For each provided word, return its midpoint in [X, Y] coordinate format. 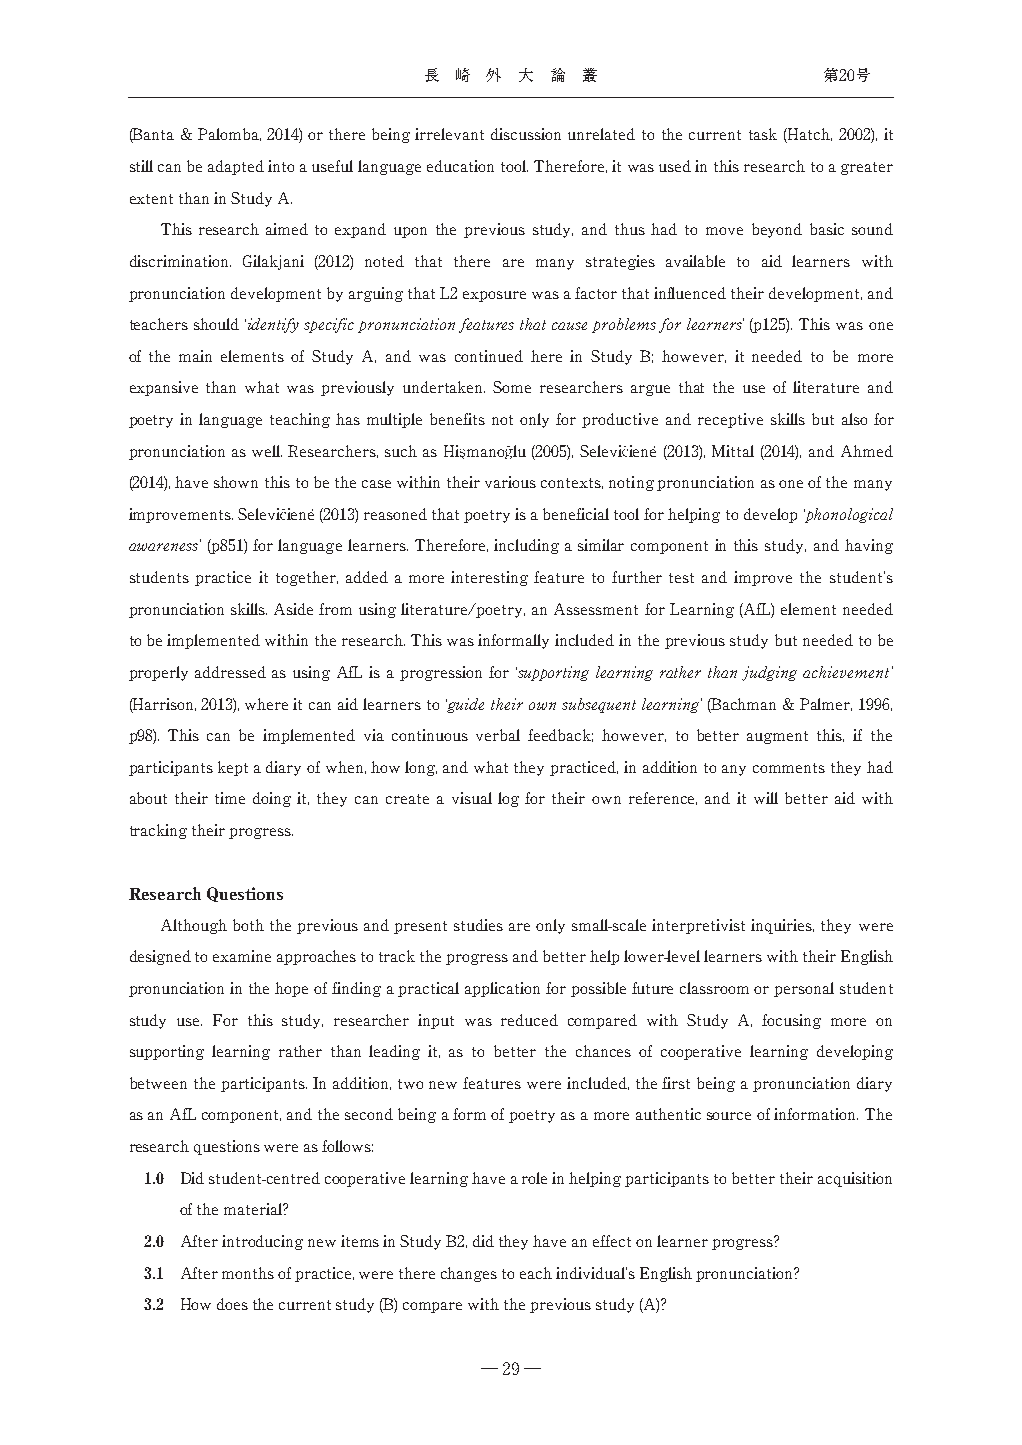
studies [478, 925]
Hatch [809, 135]
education [460, 166]
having [869, 546]
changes [469, 1274]
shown [236, 482]
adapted [236, 167]
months [248, 1273]
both [248, 925]
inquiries [782, 926]
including [526, 546]
